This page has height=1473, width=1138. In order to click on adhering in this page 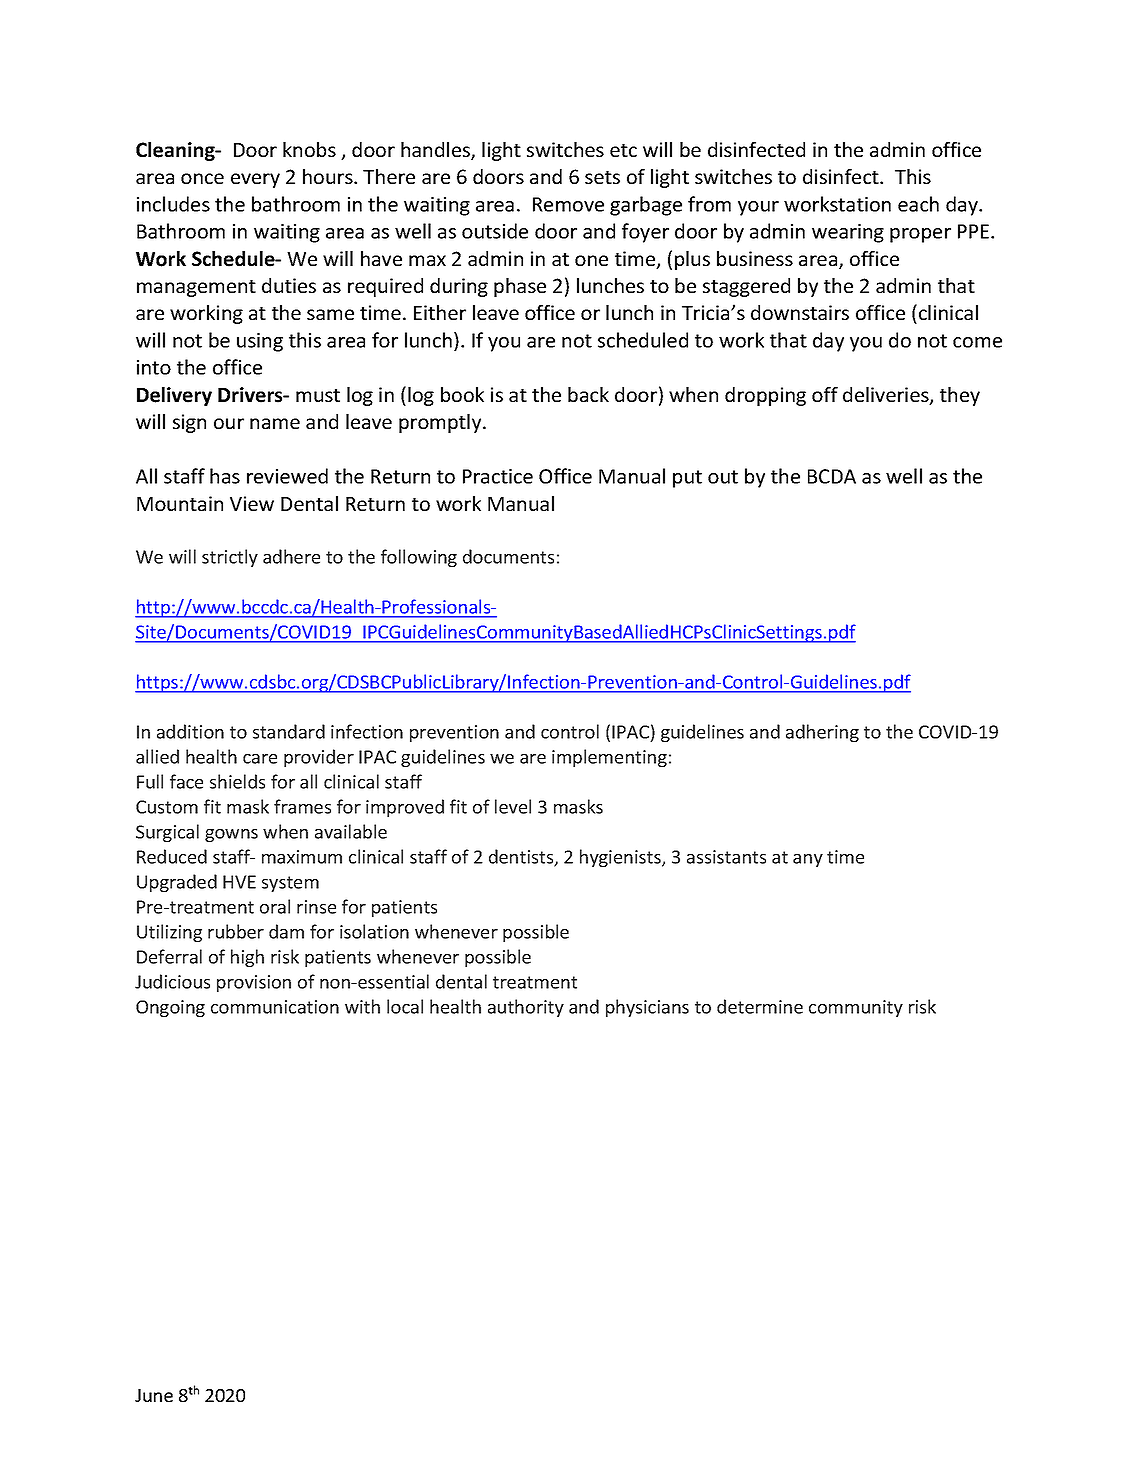, I will do `click(822, 733)`.
